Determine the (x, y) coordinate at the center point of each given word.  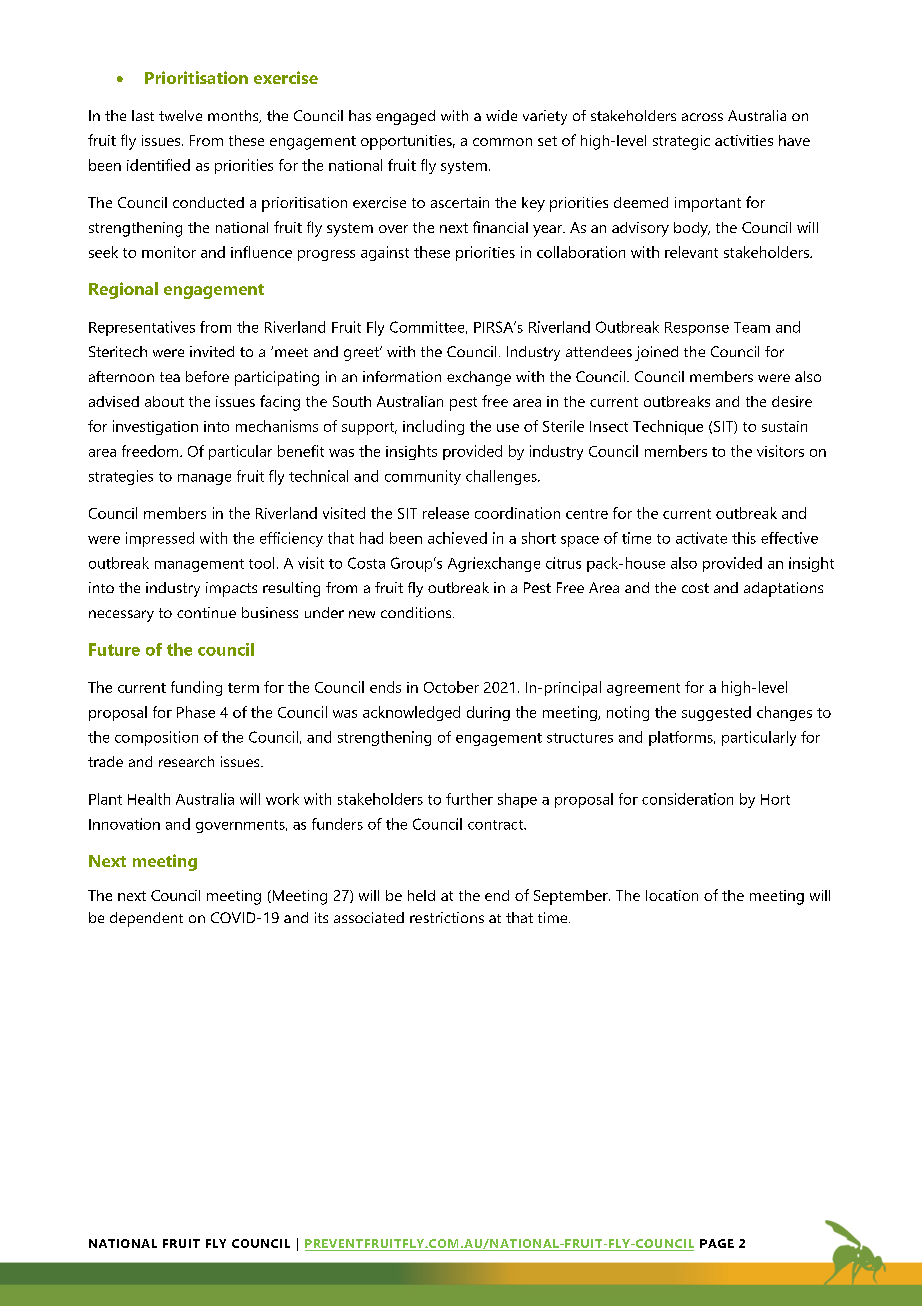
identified (158, 165)
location (672, 895)
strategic (681, 142)
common (502, 142)
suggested (716, 713)
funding (196, 688)
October (451, 687)
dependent (146, 919)
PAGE (717, 1243)
